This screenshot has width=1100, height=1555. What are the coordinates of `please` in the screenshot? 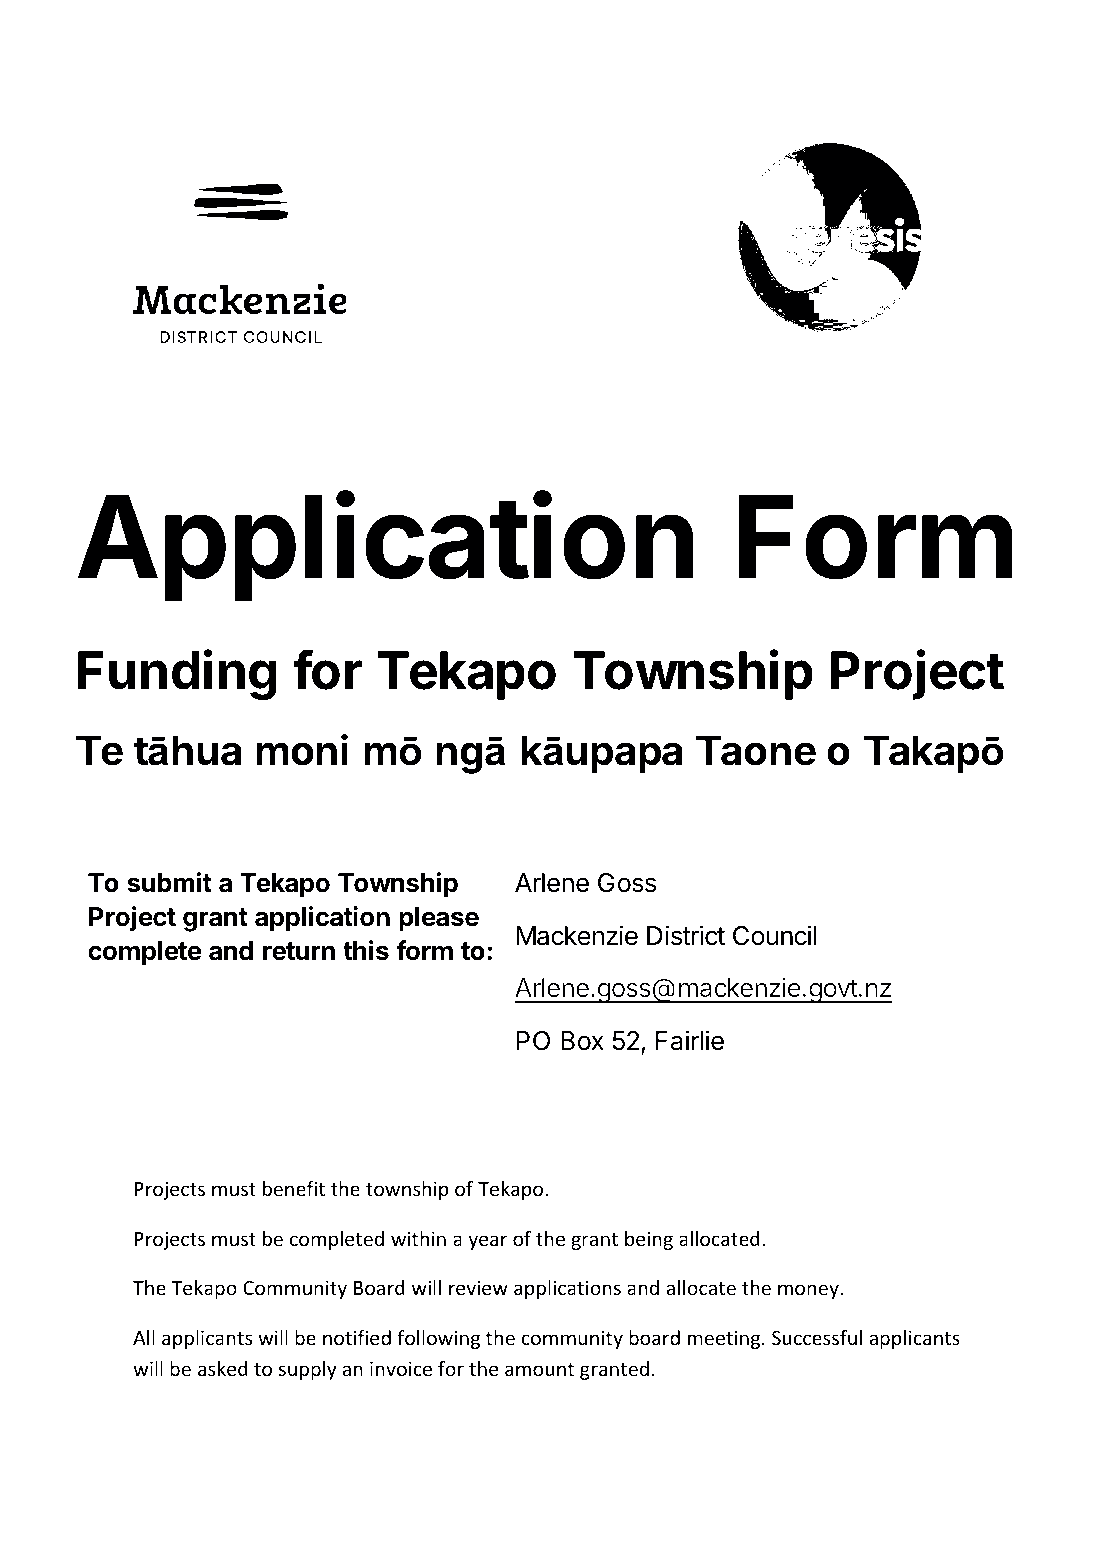 It's located at (439, 919).
